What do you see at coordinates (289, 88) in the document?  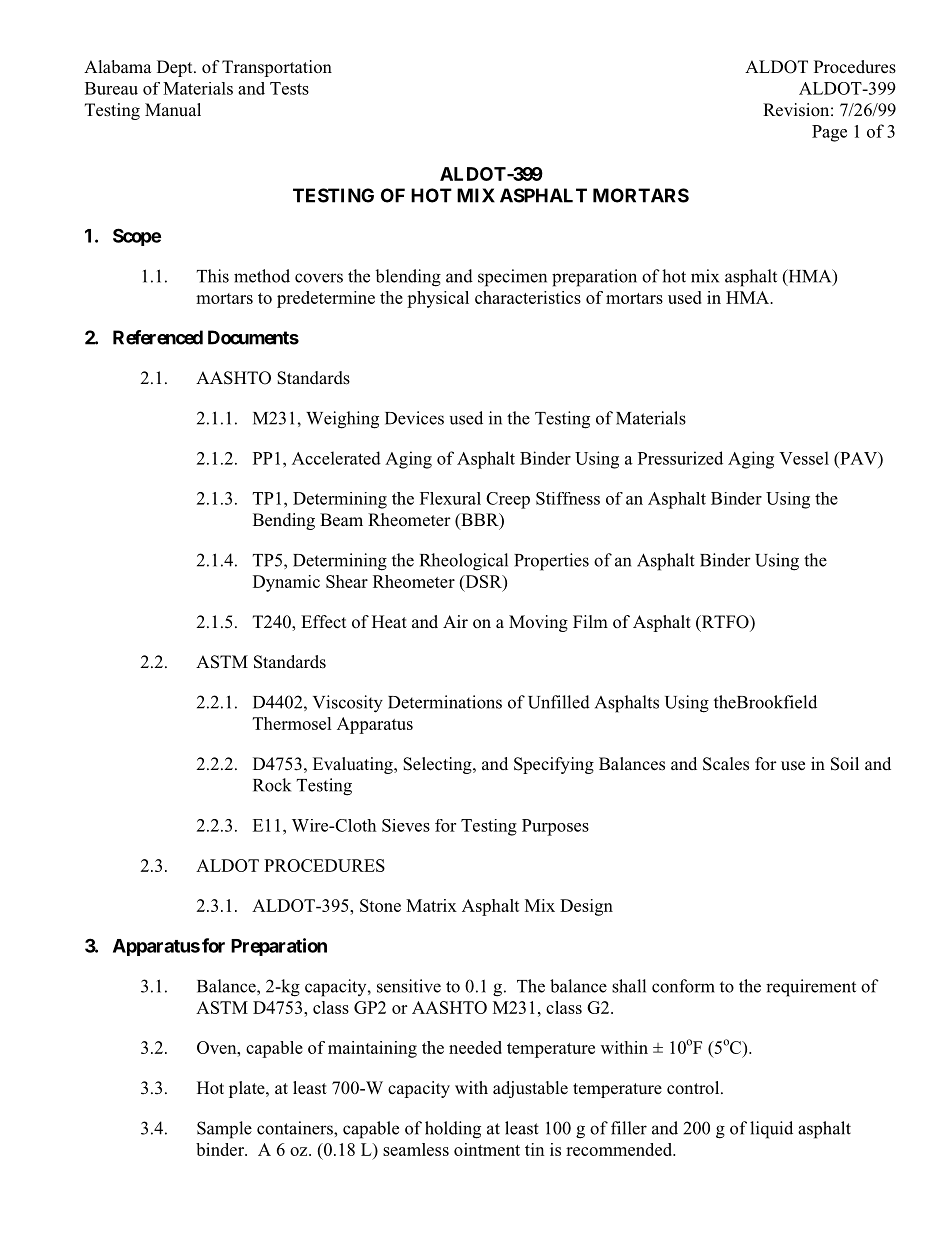 I see `Tests` at bounding box center [289, 88].
